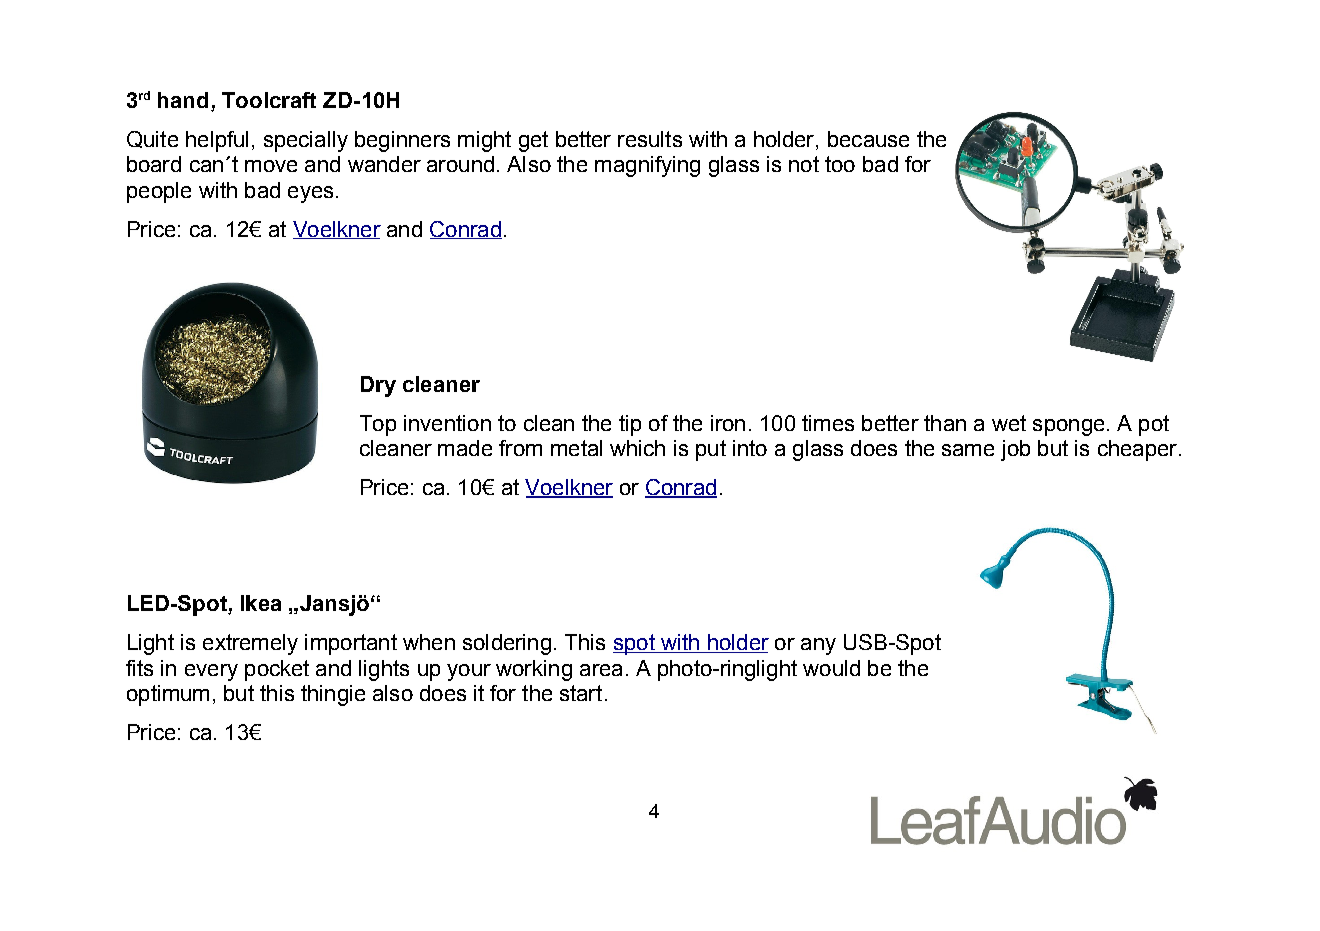 The width and height of the document is (1320, 931). Describe the element at coordinates (868, 139) in the document. I see `because` at that location.
